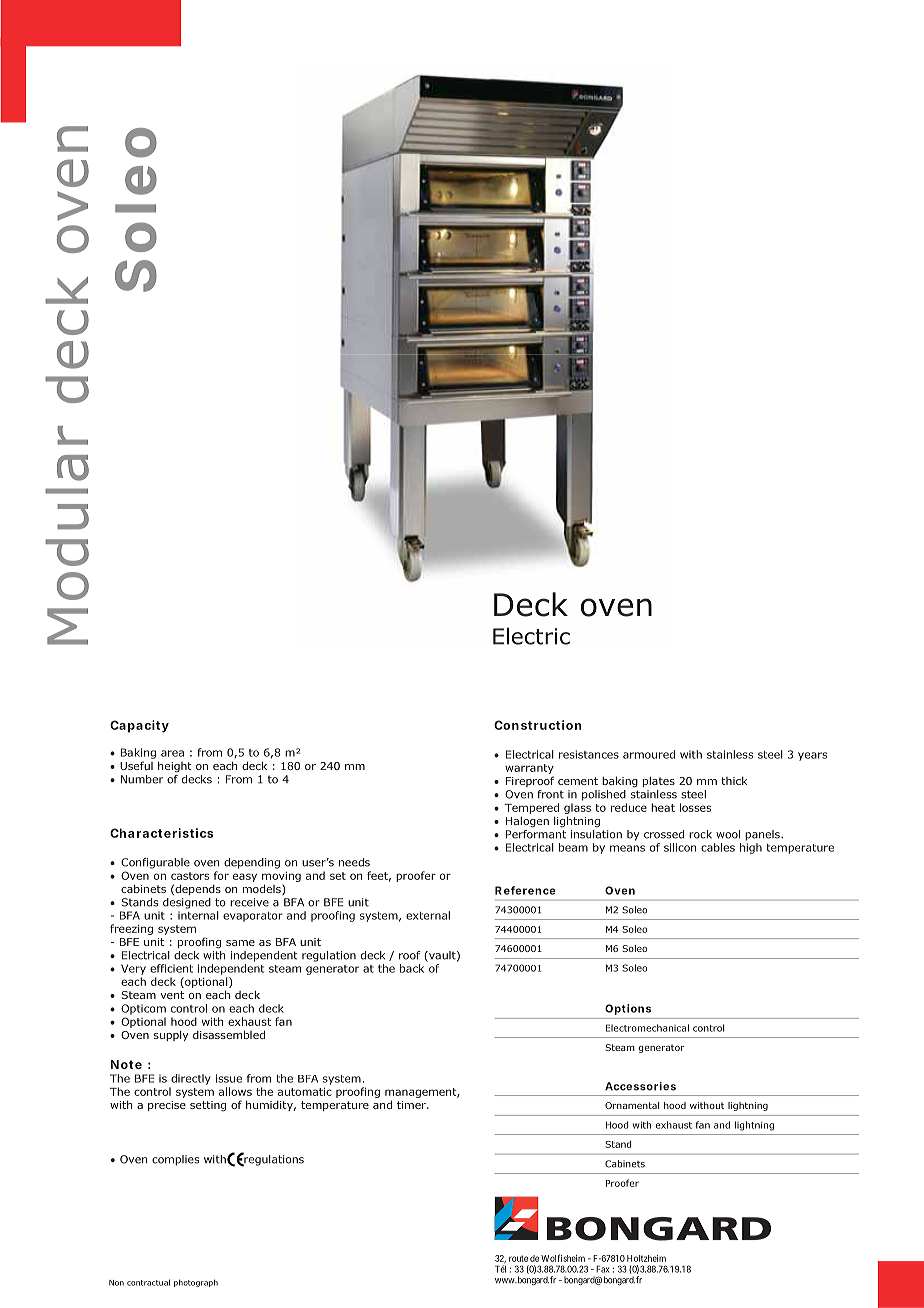 This document has height=1308, width=924. What do you see at coordinates (649, 754) in the document?
I see `armoured` at bounding box center [649, 754].
